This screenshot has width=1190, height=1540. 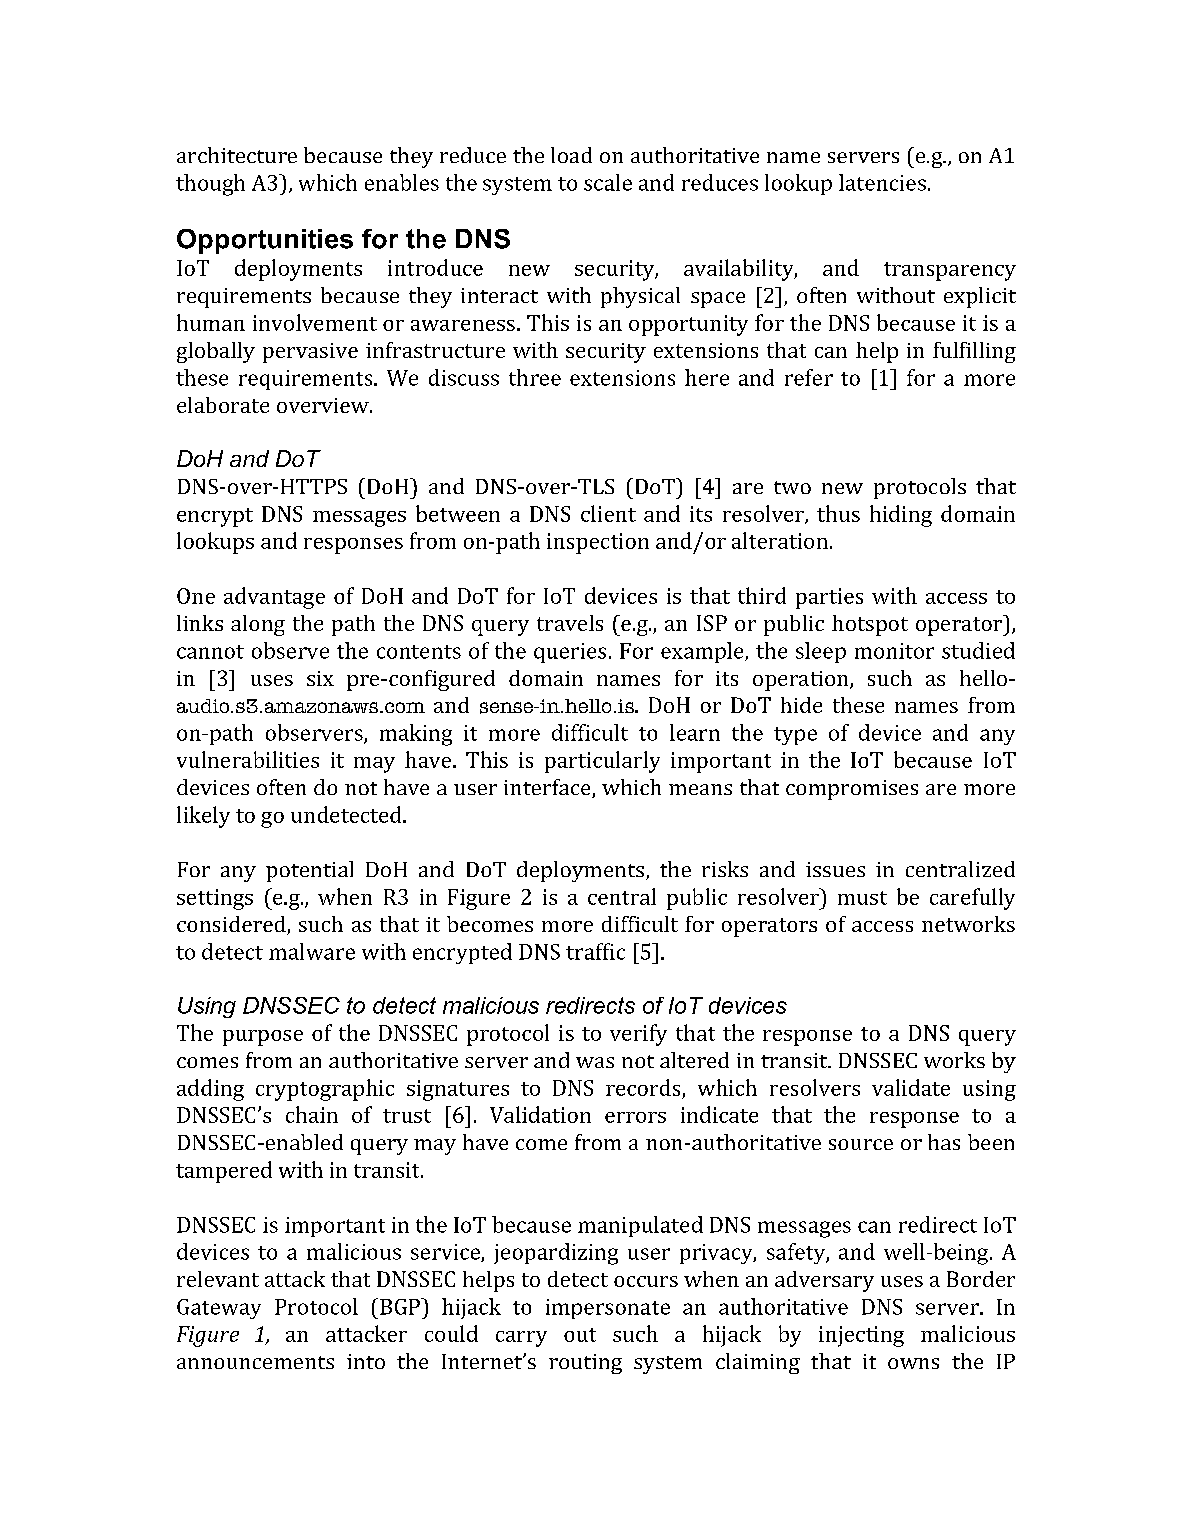 I want to click on vulnerabilities, so click(x=248, y=759).
